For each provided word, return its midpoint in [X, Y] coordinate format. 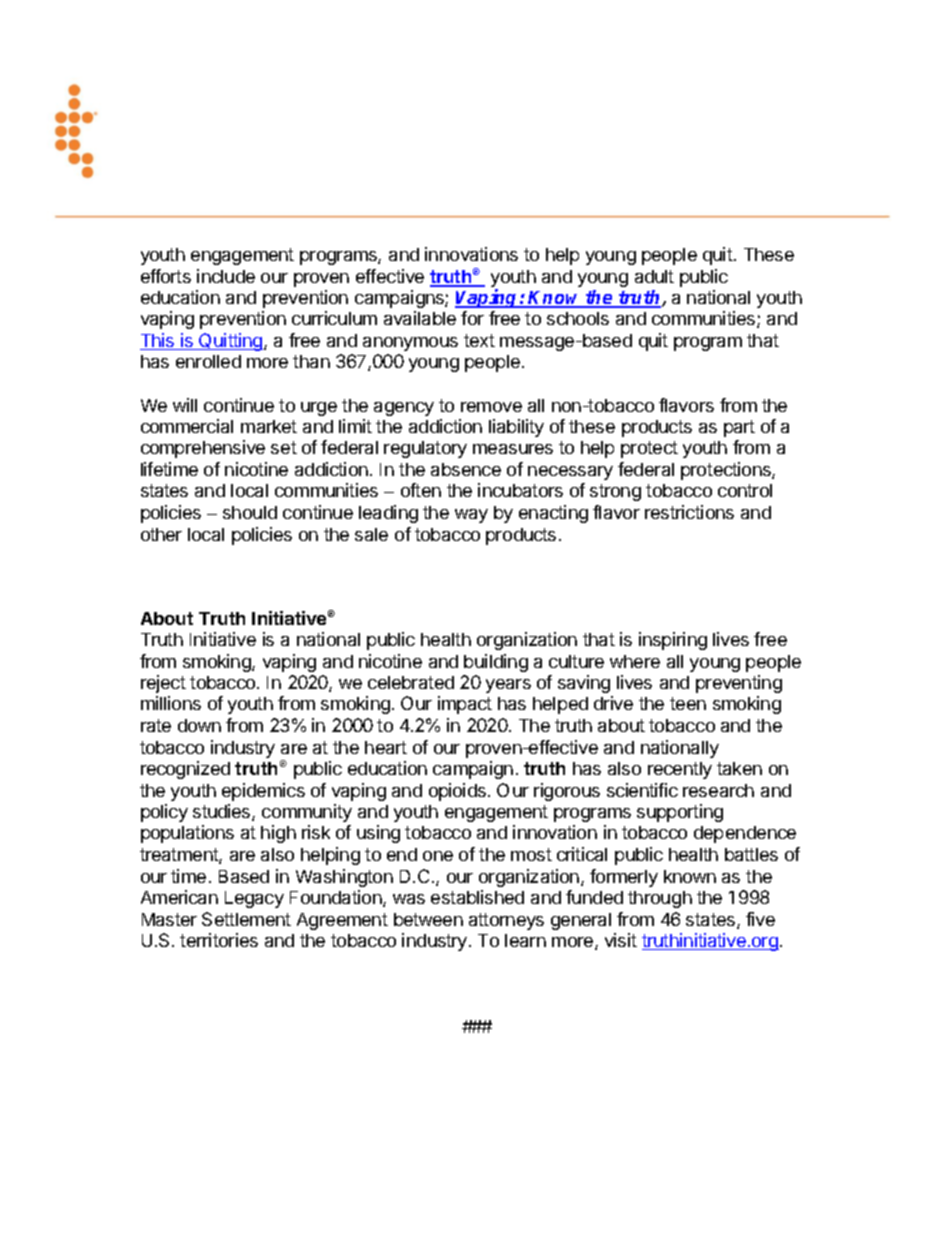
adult [654, 276]
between [428, 919]
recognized [185, 770]
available [420, 318]
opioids [457, 792]
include [226, 276]
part [739, 428]
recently [680, 770]
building [496, 663]
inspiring [673, 641]
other [161, 534]
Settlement [246, 919]
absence [466, 469]
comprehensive [203, 449]
